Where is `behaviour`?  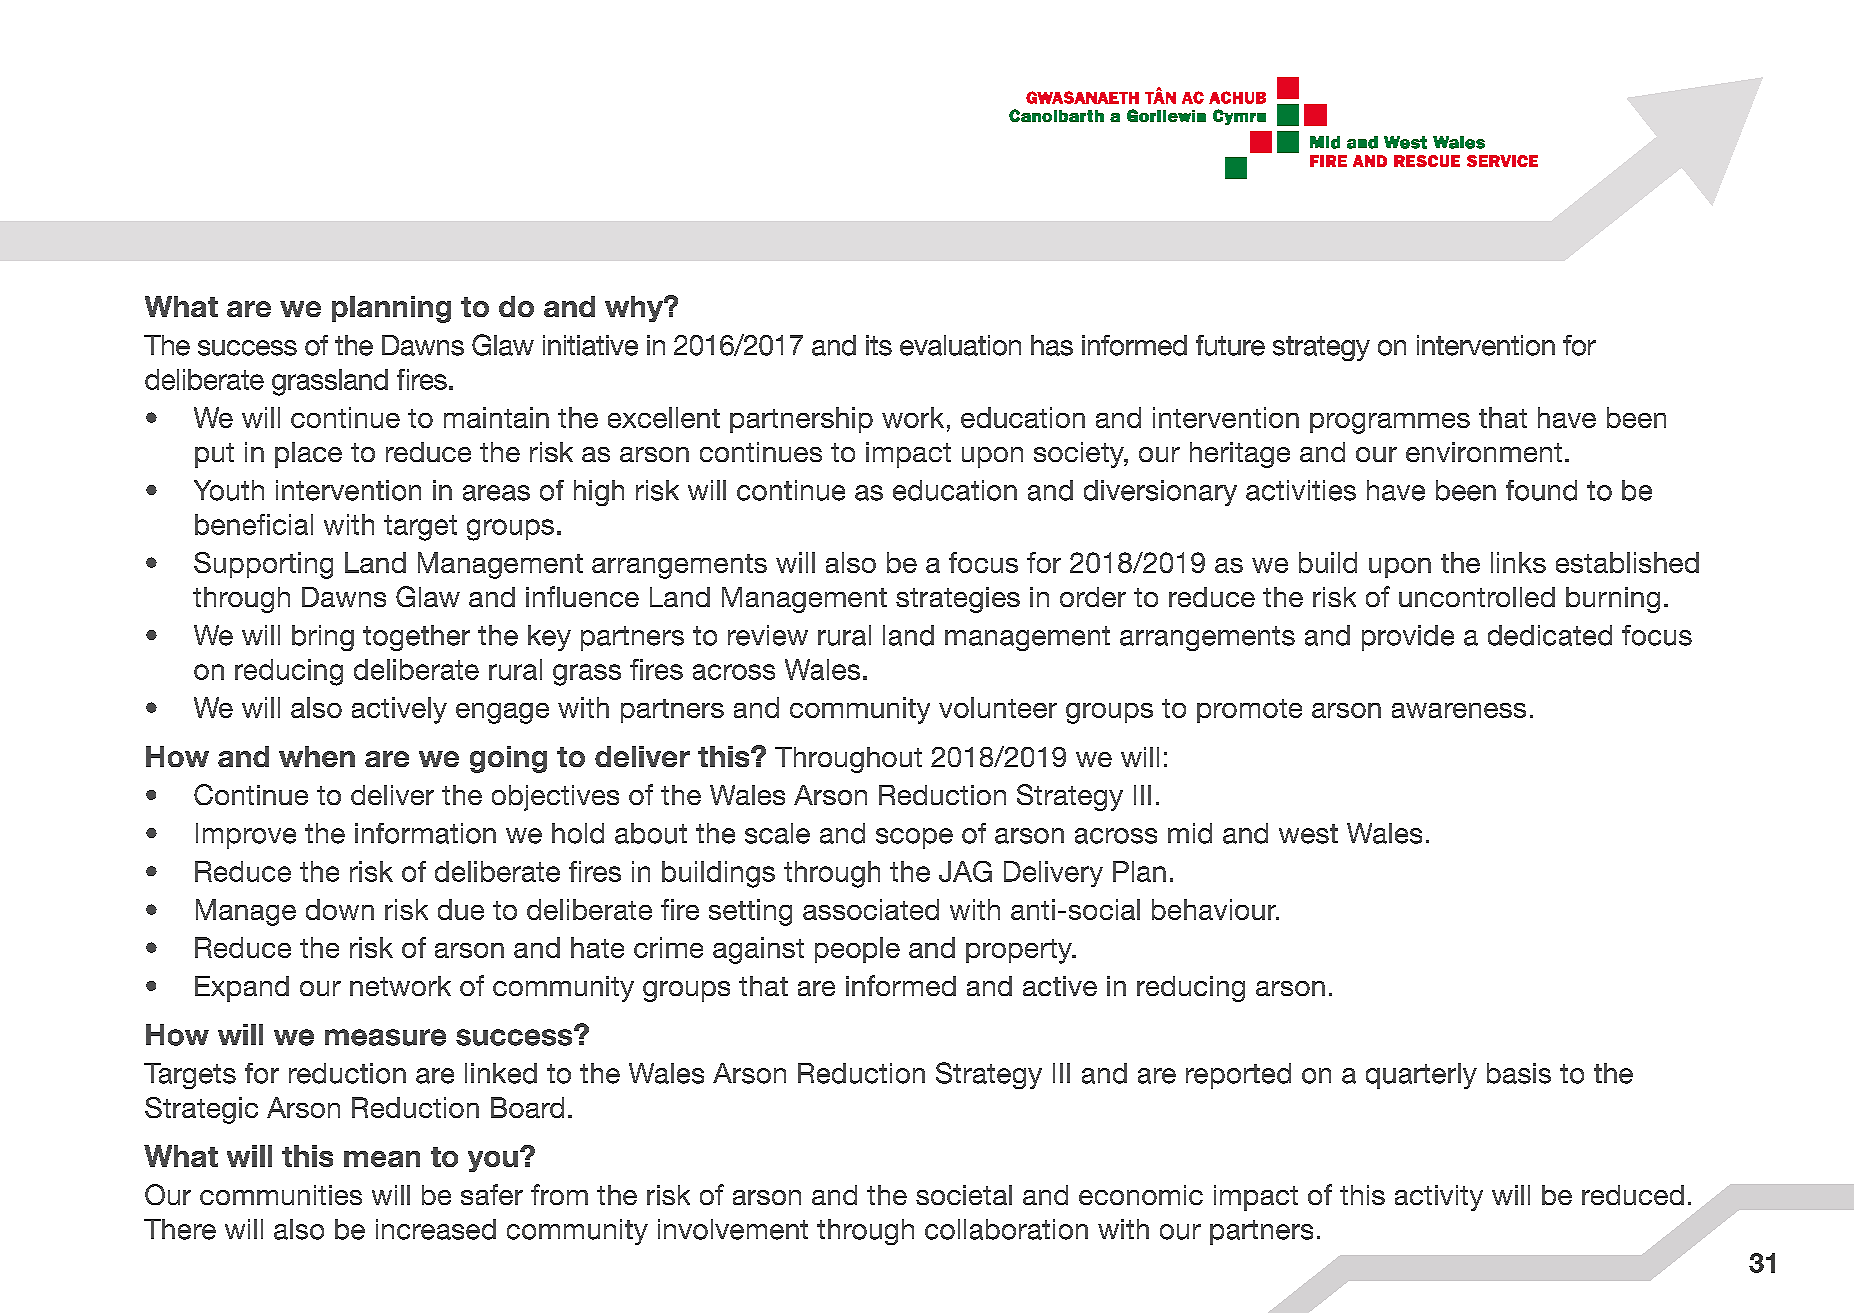
behaviour is located at coordinates (1215, 909).
